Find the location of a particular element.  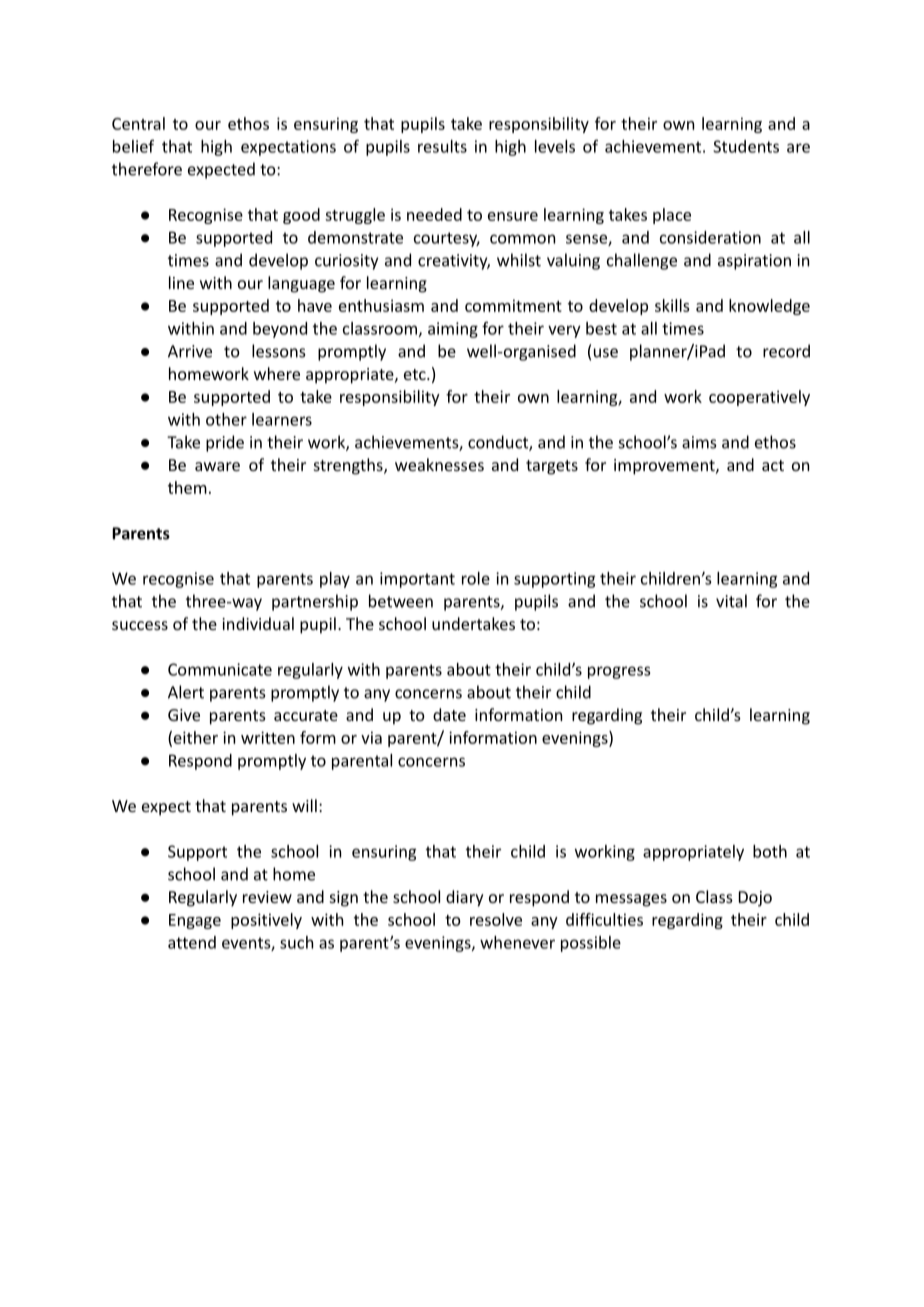

date is located at coordinates (449, 714).
